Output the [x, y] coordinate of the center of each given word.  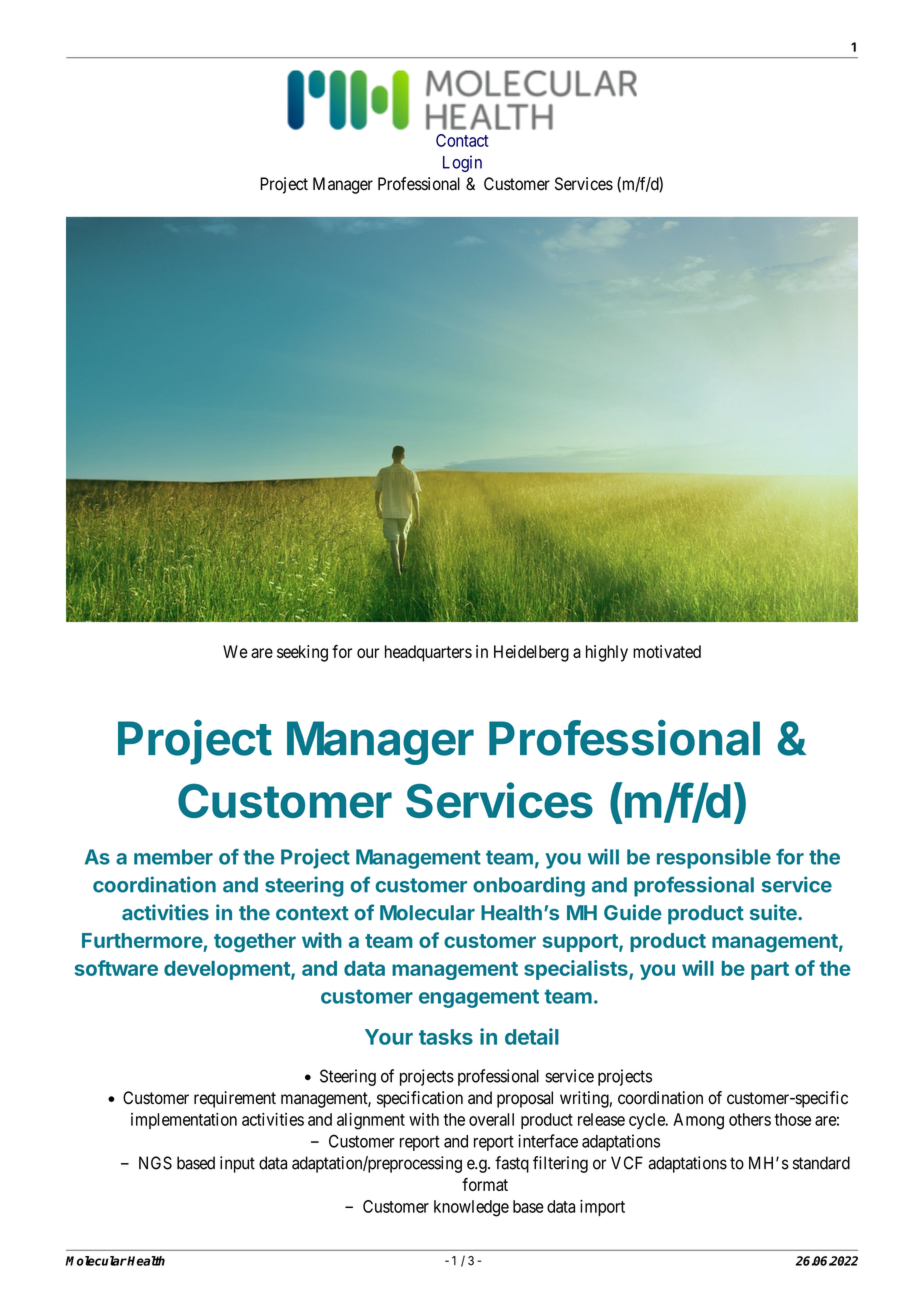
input [237, 1164]
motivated [667, 651]
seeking [302, 653]
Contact [462, 140]
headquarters [428, 653]
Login [462, 163]
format [485, 1184]
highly [607, 653]
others [750, 1119]
